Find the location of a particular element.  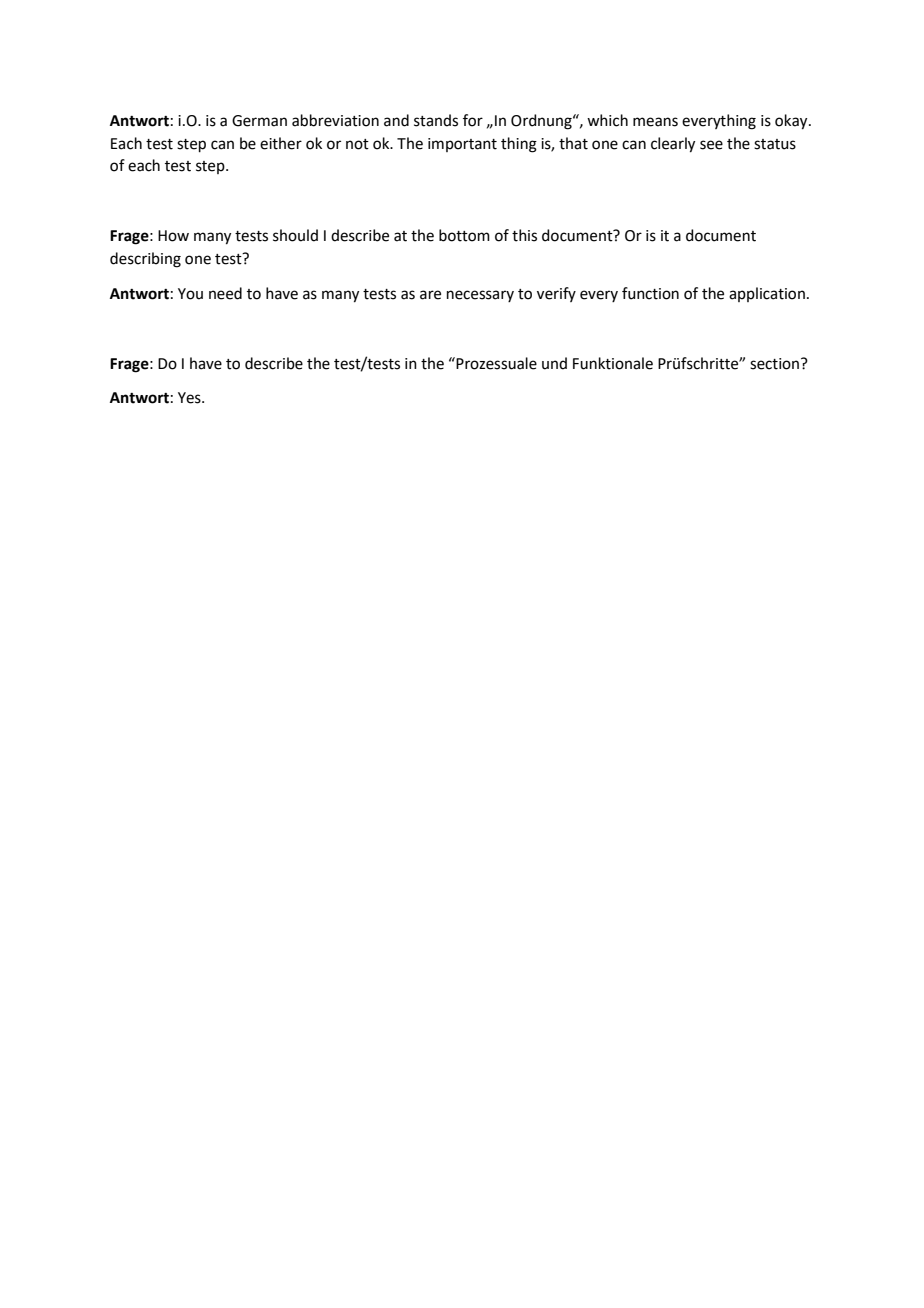

function is located at coordinates (650, 293).
